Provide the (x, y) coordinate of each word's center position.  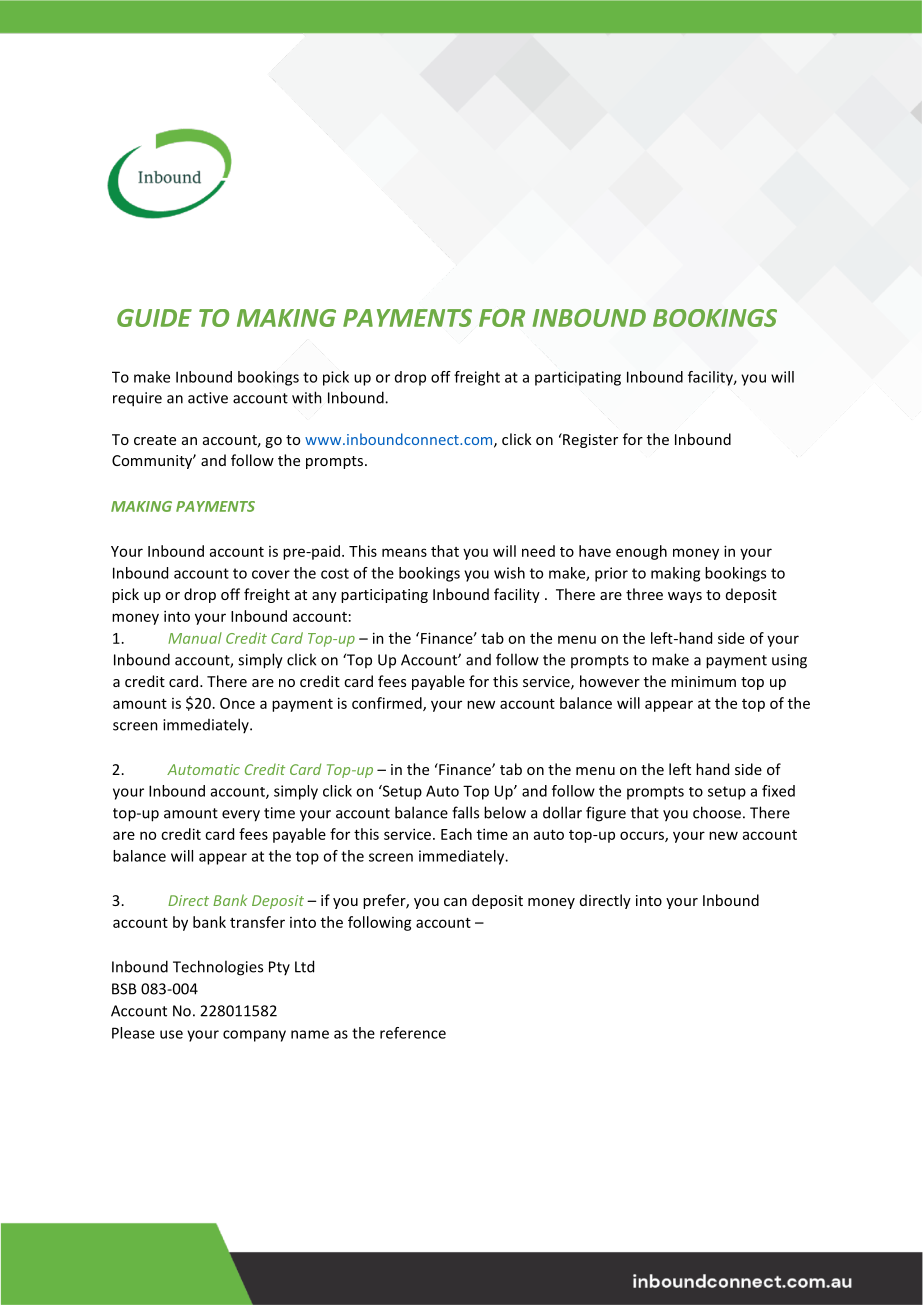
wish (509, 573)
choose (717, 812)
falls (465, 812)
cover (271, 574)
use (171, 1034)
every (241, 816)
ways (685, 597)
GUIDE (154, 318)
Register (589, 440)
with (307, 397)
